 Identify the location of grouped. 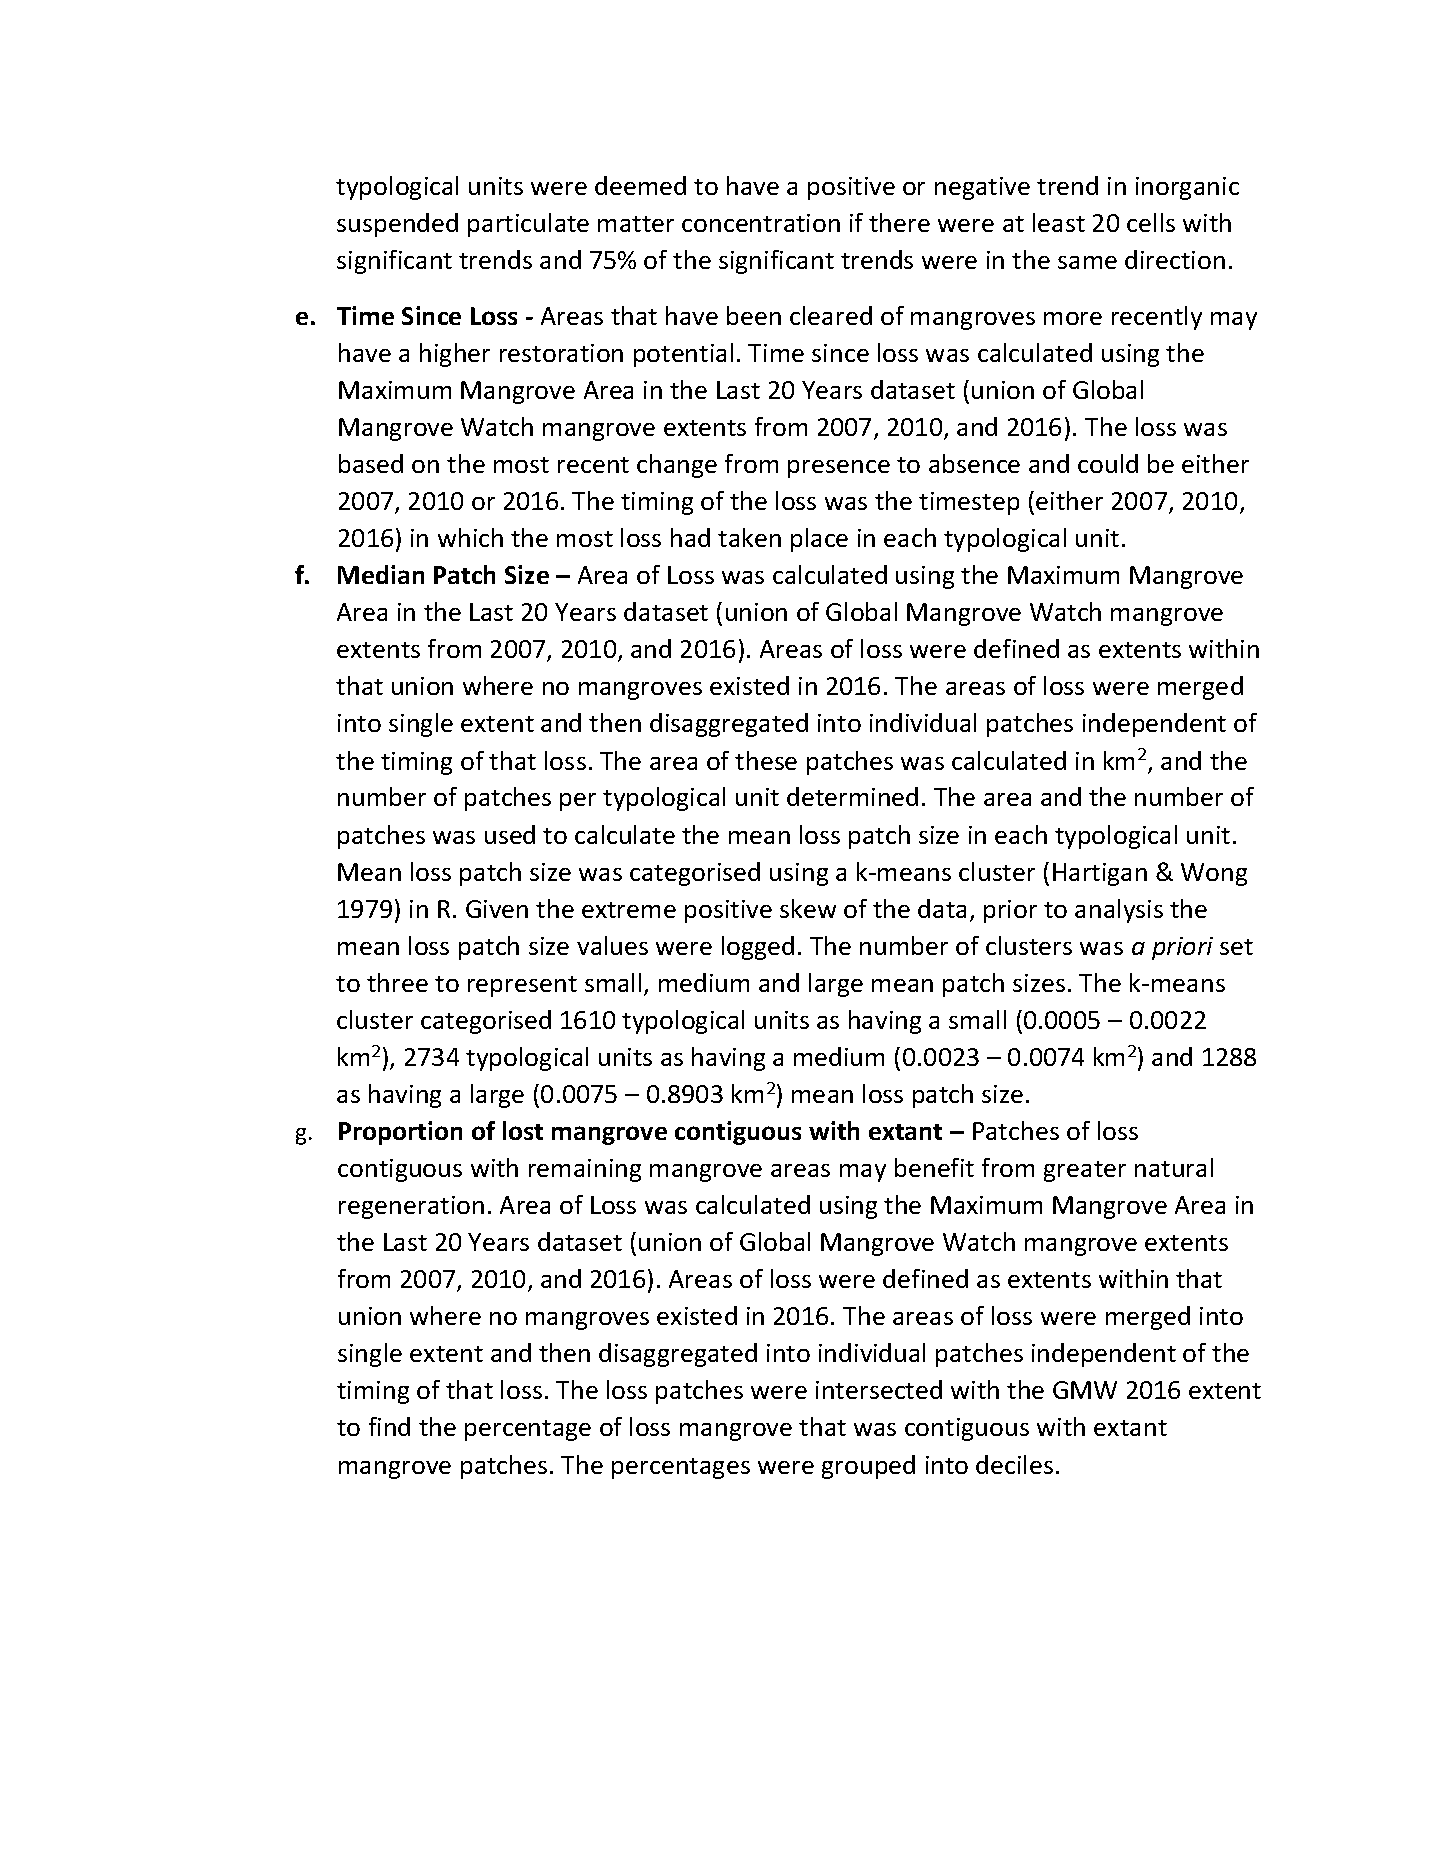
(868, 1467).
